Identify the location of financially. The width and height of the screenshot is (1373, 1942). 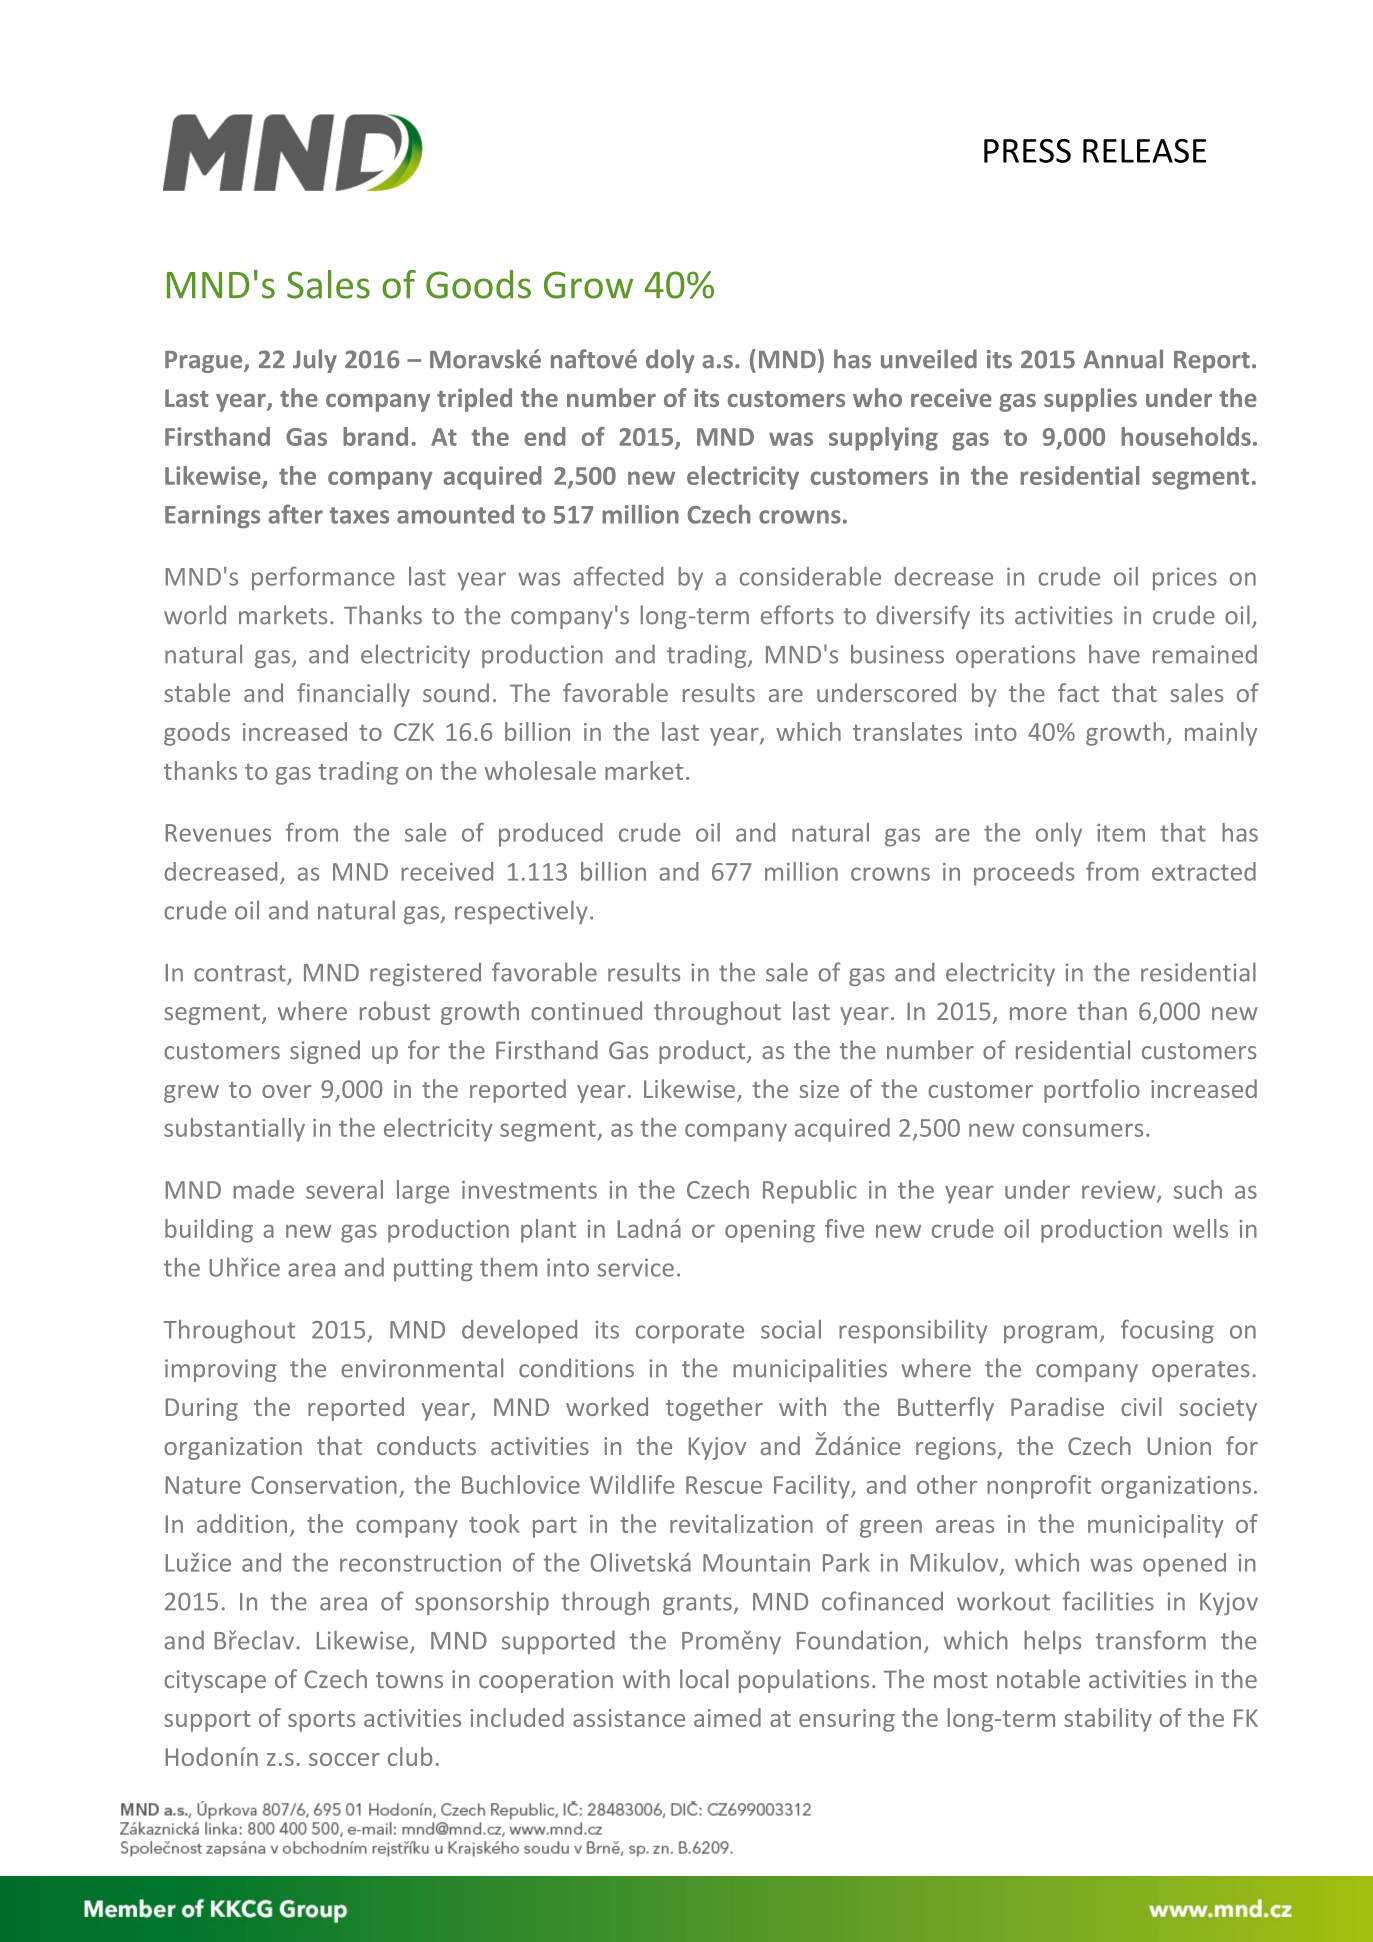
(353, 695).
